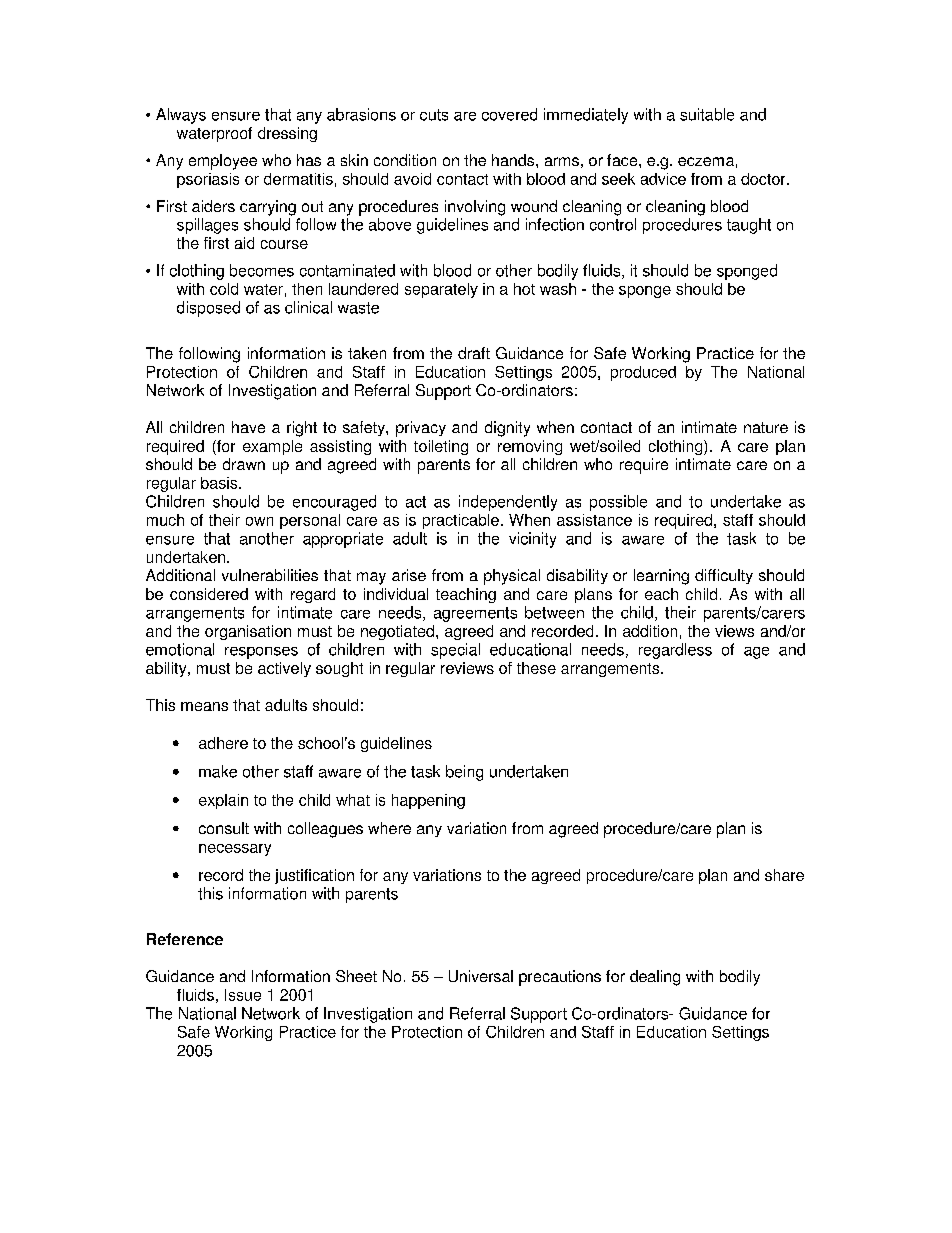 Image resolution: width=952 pixels, height=1233 pixels. Describe the element at coordinates (223, 162) in the screenshot. I see `employee` at that location.
